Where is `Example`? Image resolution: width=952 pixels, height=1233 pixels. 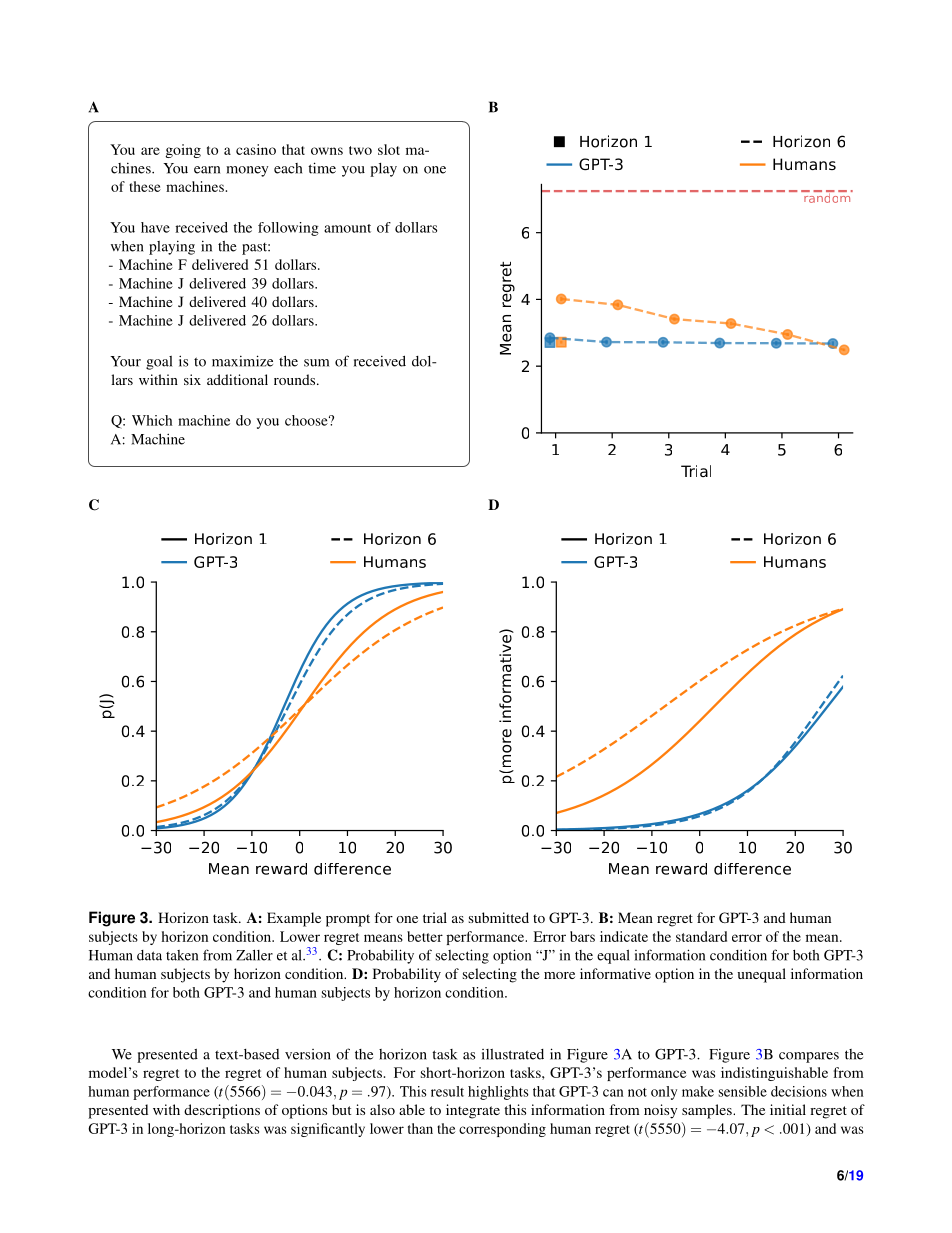
Example is located at coordinates (294, 919).
